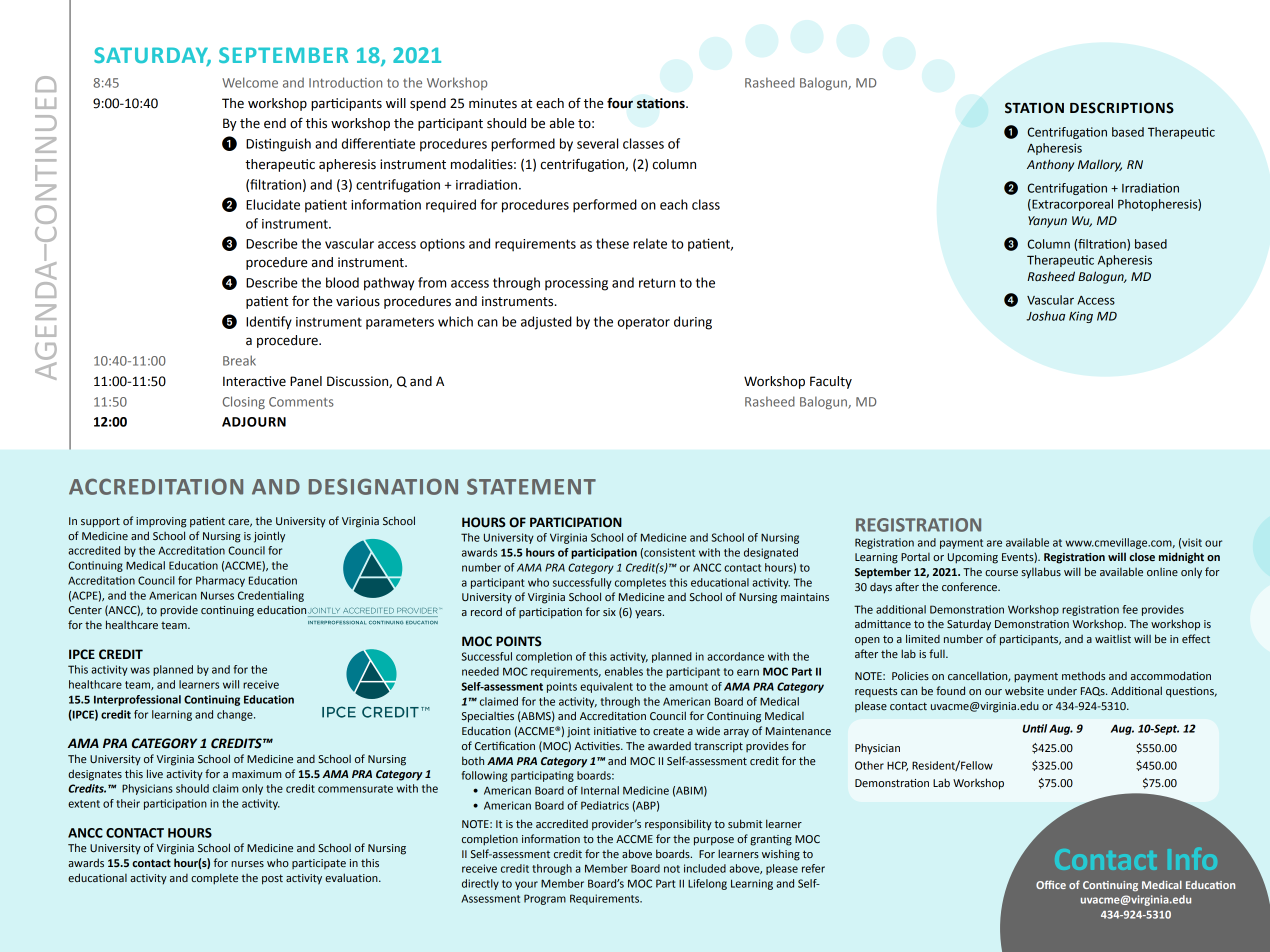  I want to click on Welcome, so click(250, 82).
